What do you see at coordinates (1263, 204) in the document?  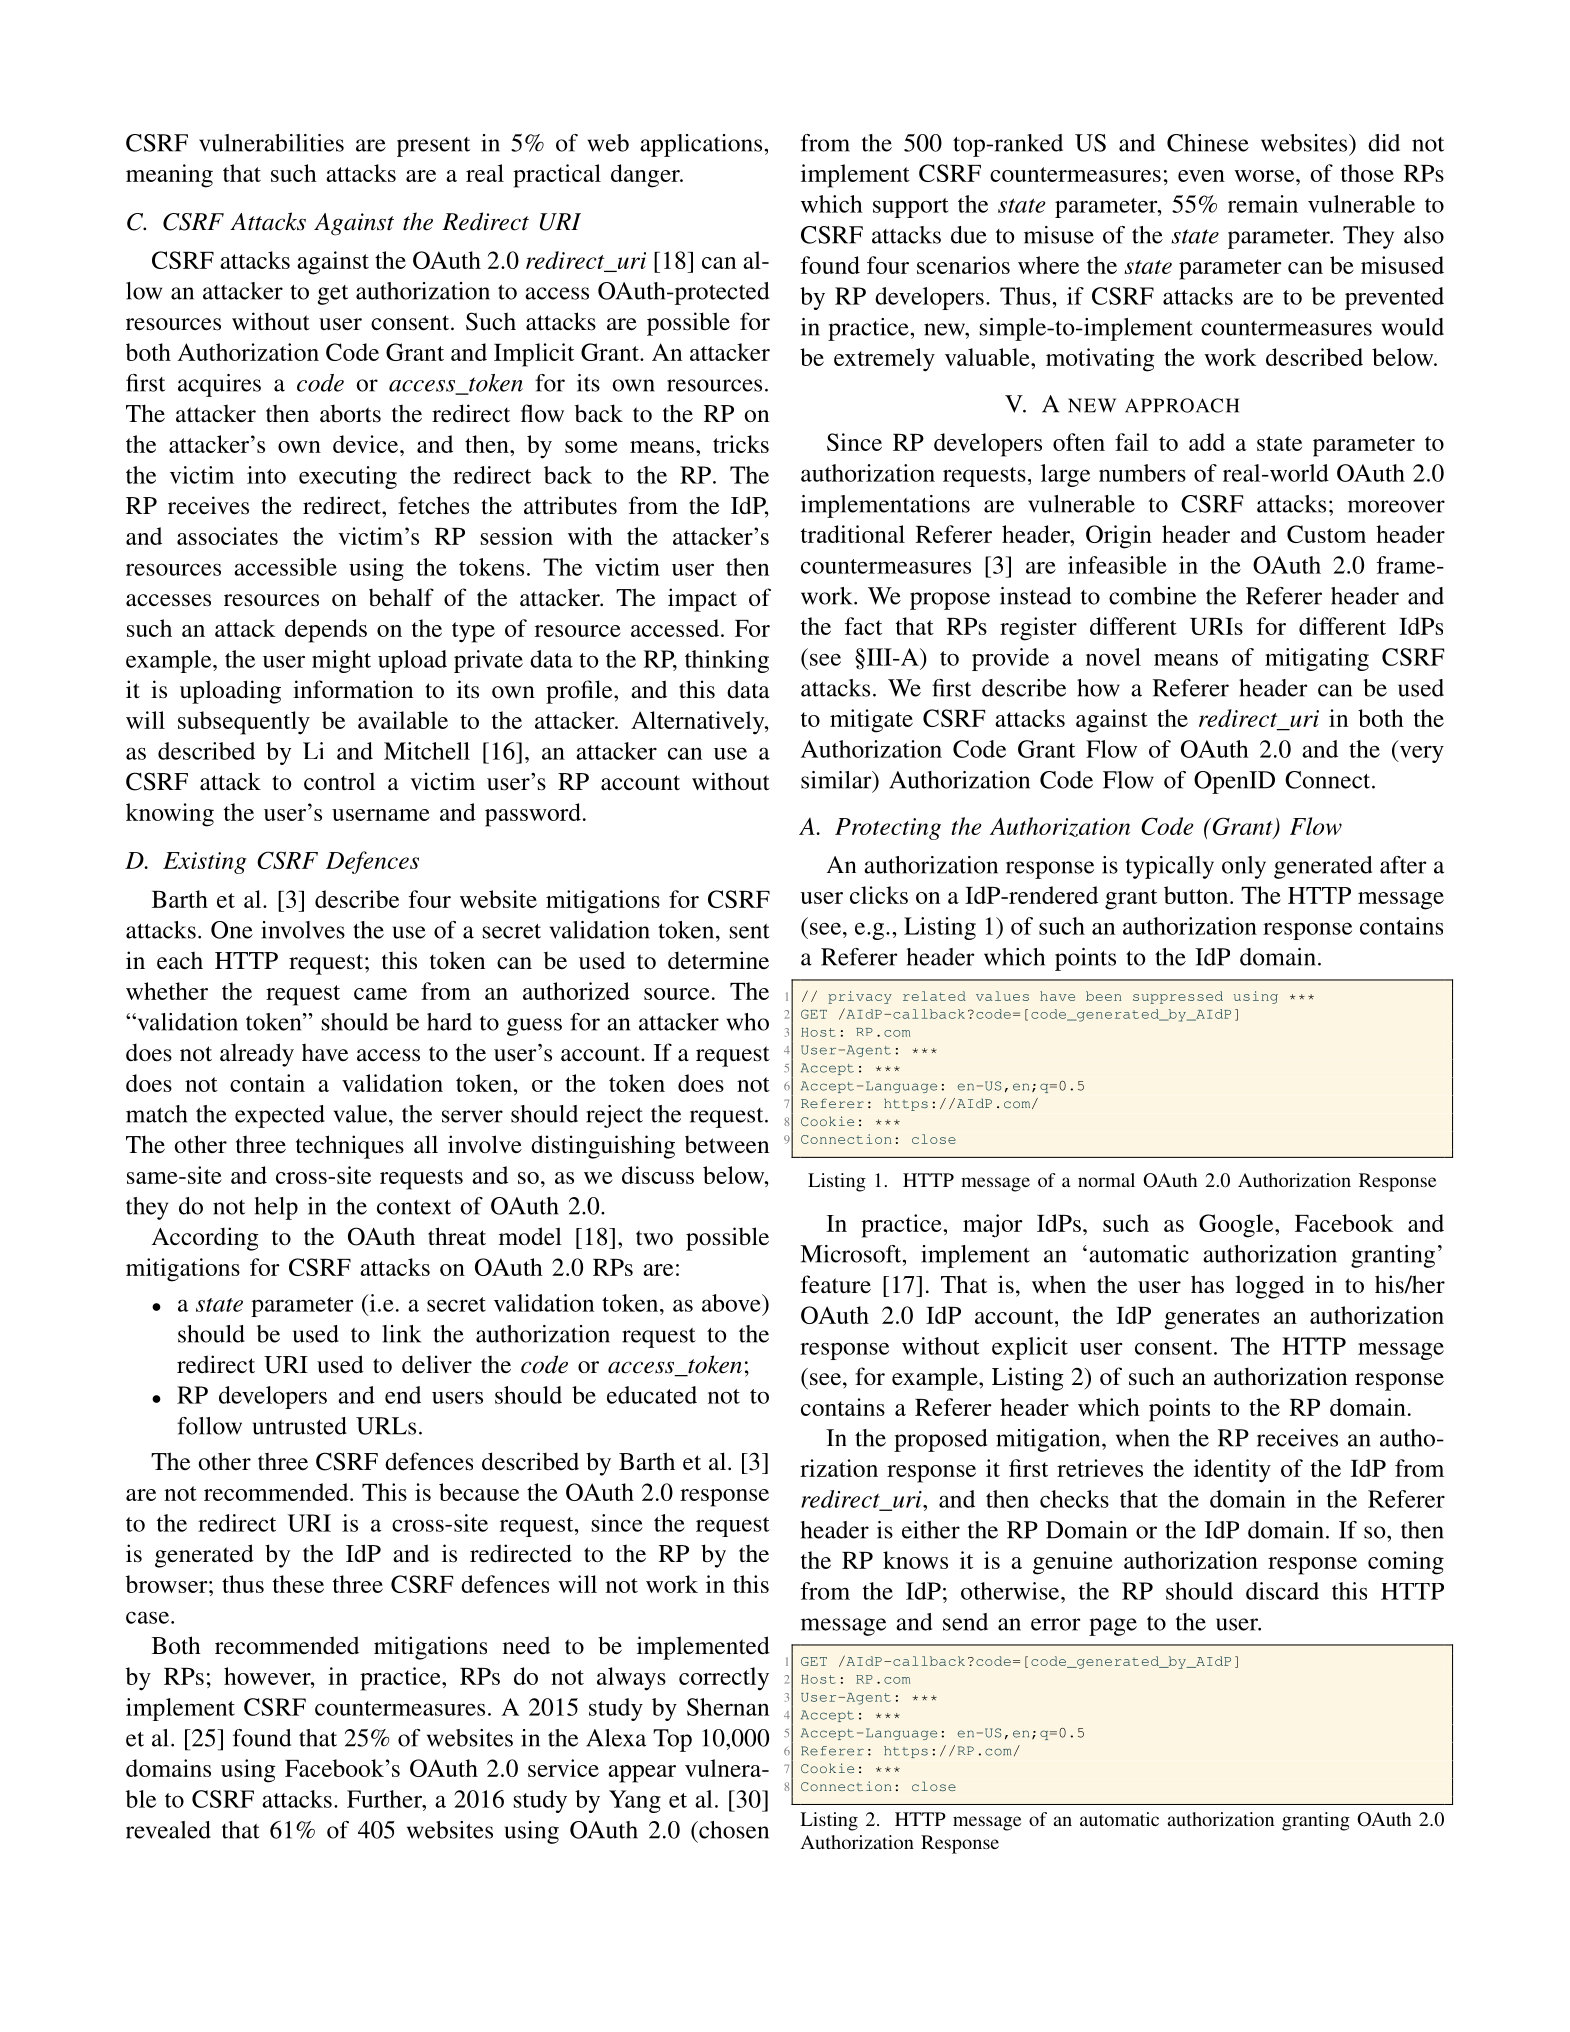 I see `remain` at bounding box center [1263, 204].
